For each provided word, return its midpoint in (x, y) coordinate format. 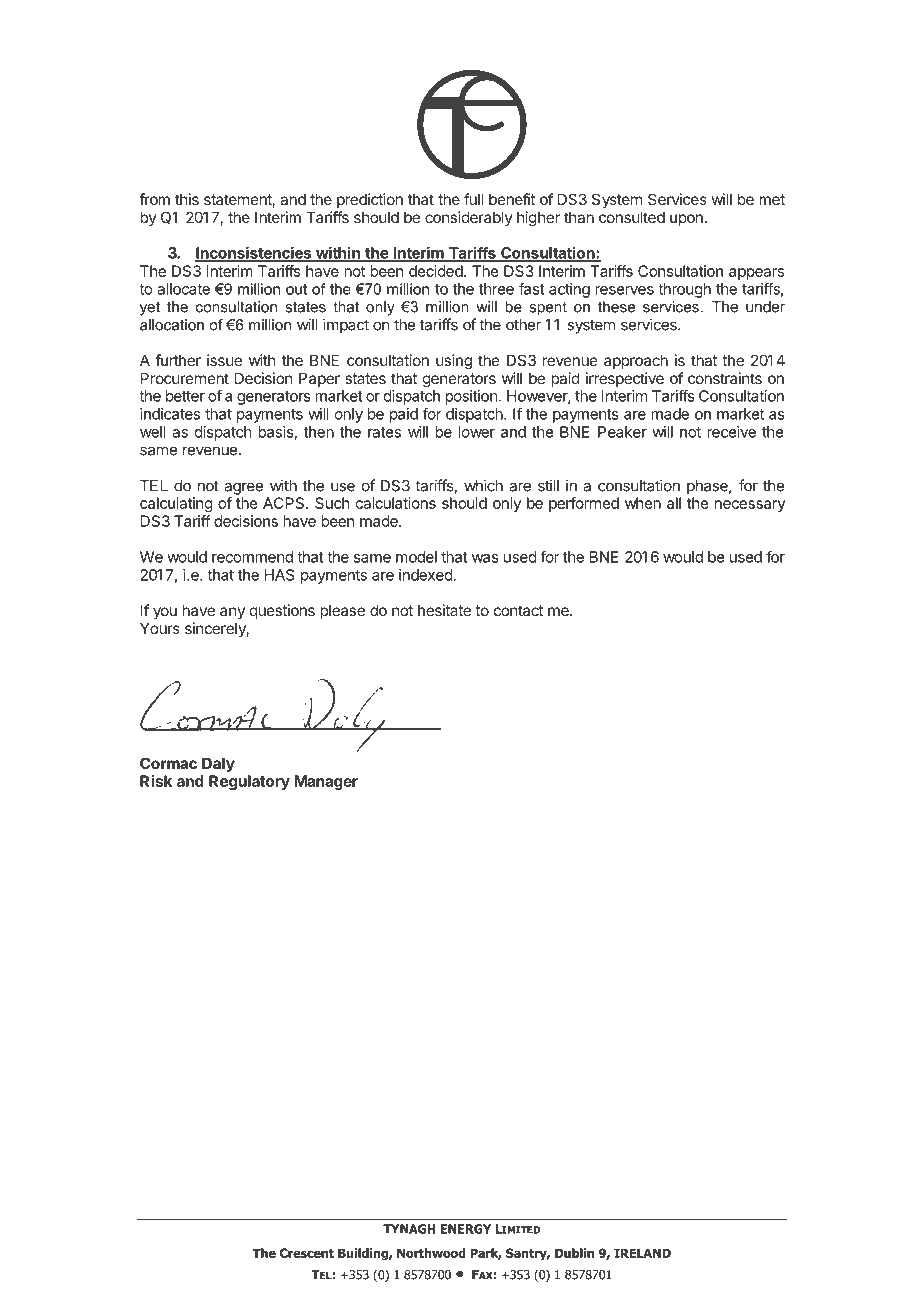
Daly (218, 764)
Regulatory (249, 782)
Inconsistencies (254, 253)
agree (243, 488)
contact (518, 610)
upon (686, 220)
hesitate (444, 610)
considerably (469, 218)
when (643, 503)
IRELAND (642, 1253)
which (483, 485)
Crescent (307, 1253)
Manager (326, 782)
